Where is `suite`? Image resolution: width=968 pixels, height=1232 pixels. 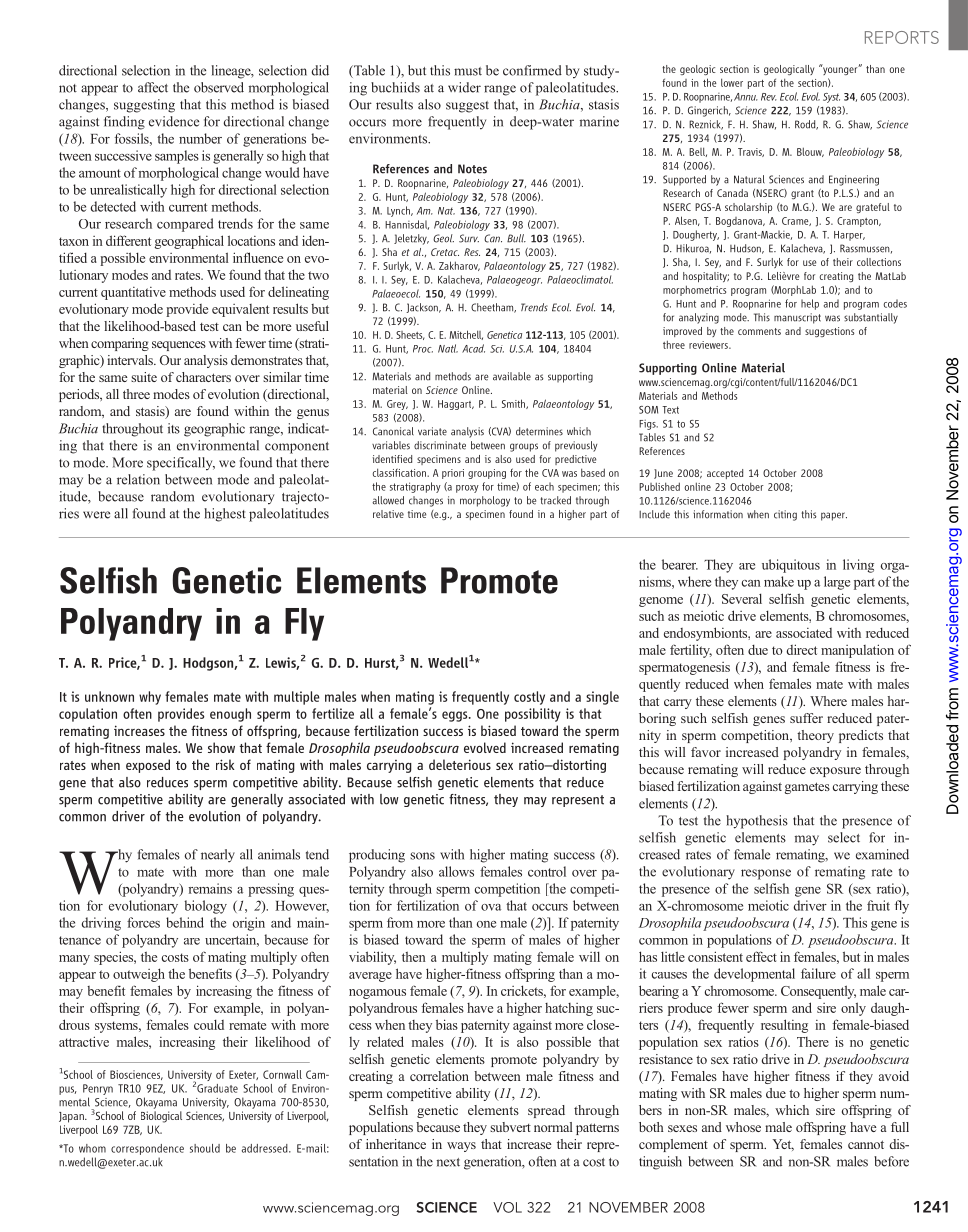 suite is located at coordinates (144, 377).
